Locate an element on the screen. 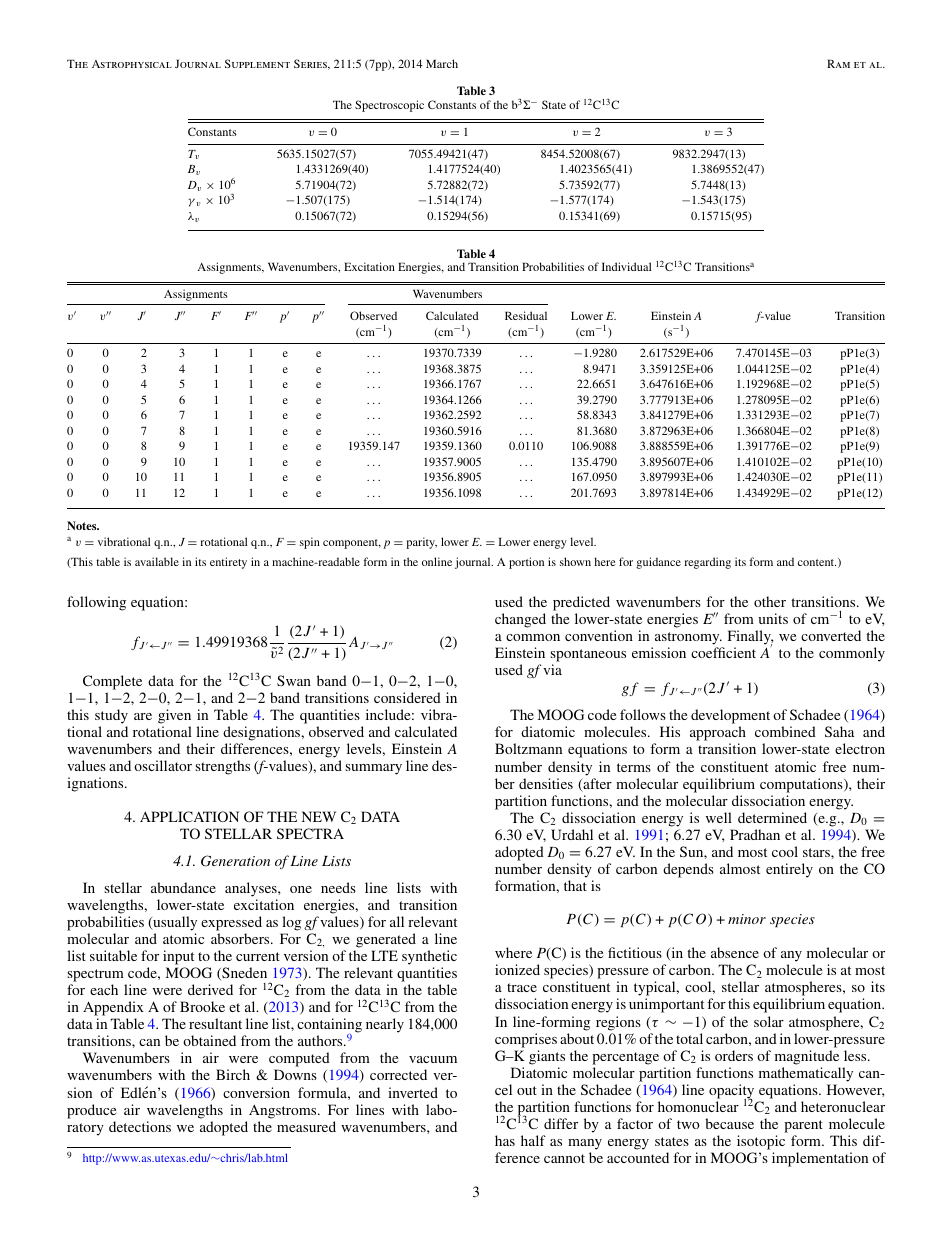  March is located at coordinates (442, 63).
